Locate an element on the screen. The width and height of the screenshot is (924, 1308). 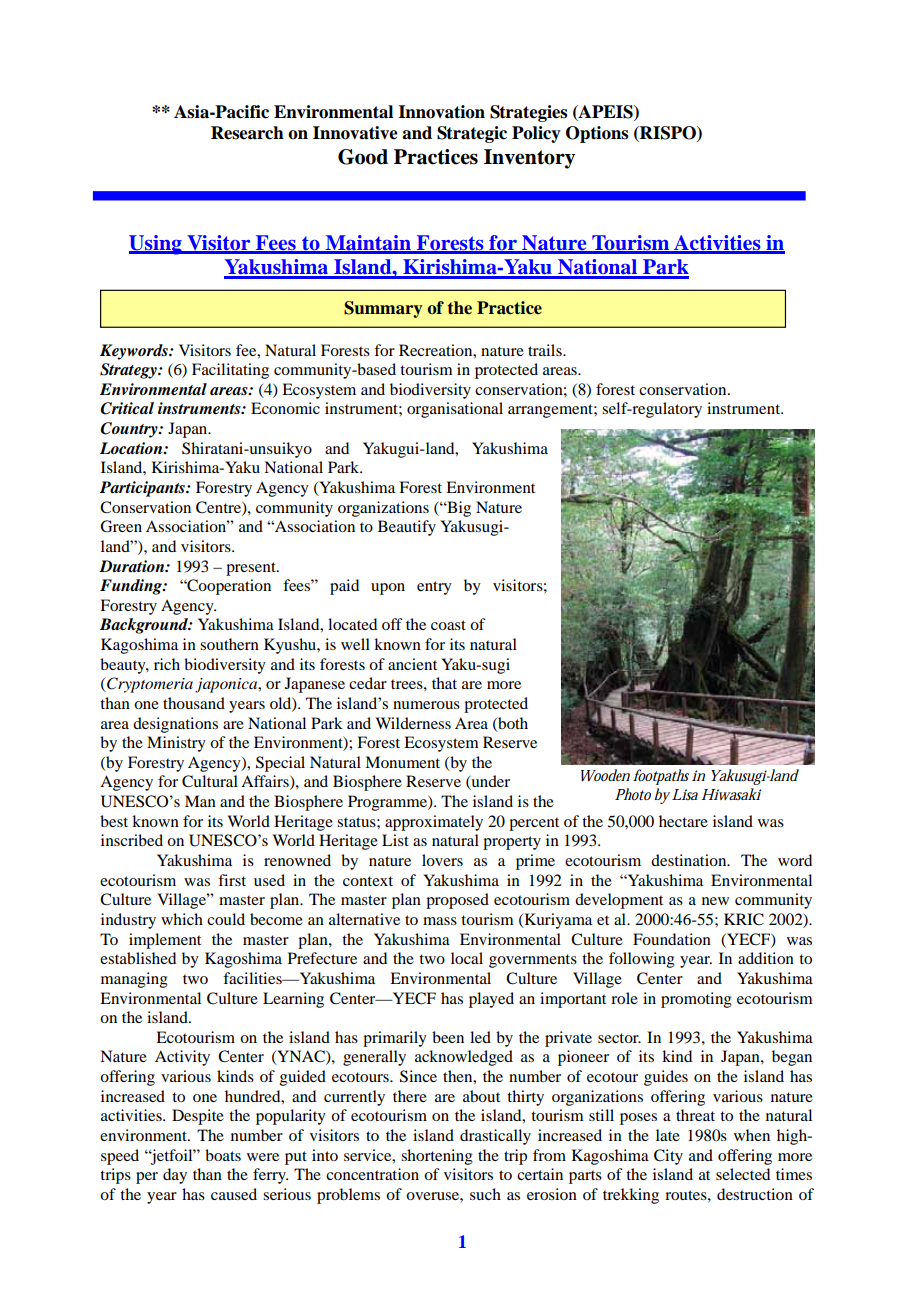
day is located at coordinates (175, 1176).
